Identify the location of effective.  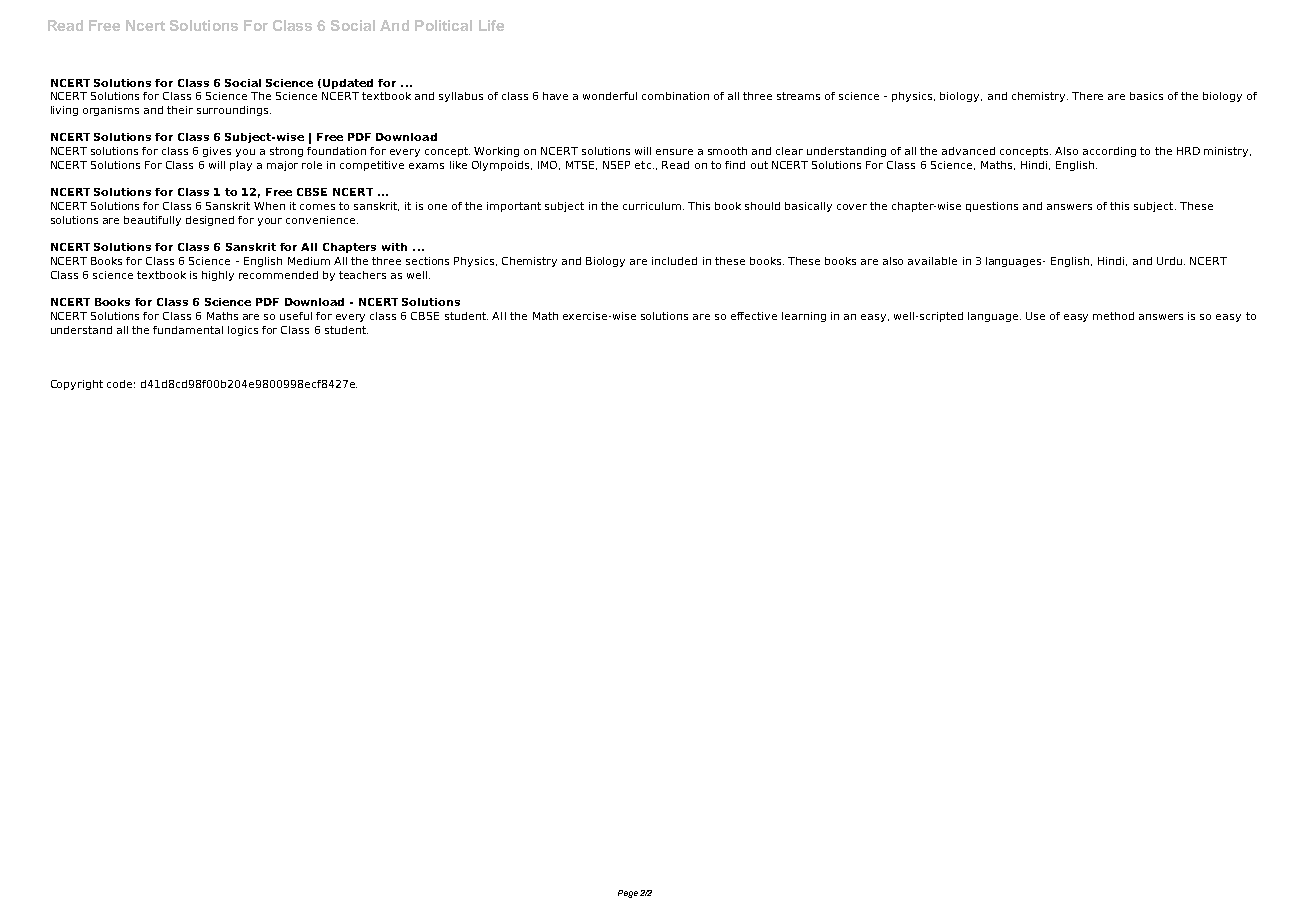
(754, 316).
